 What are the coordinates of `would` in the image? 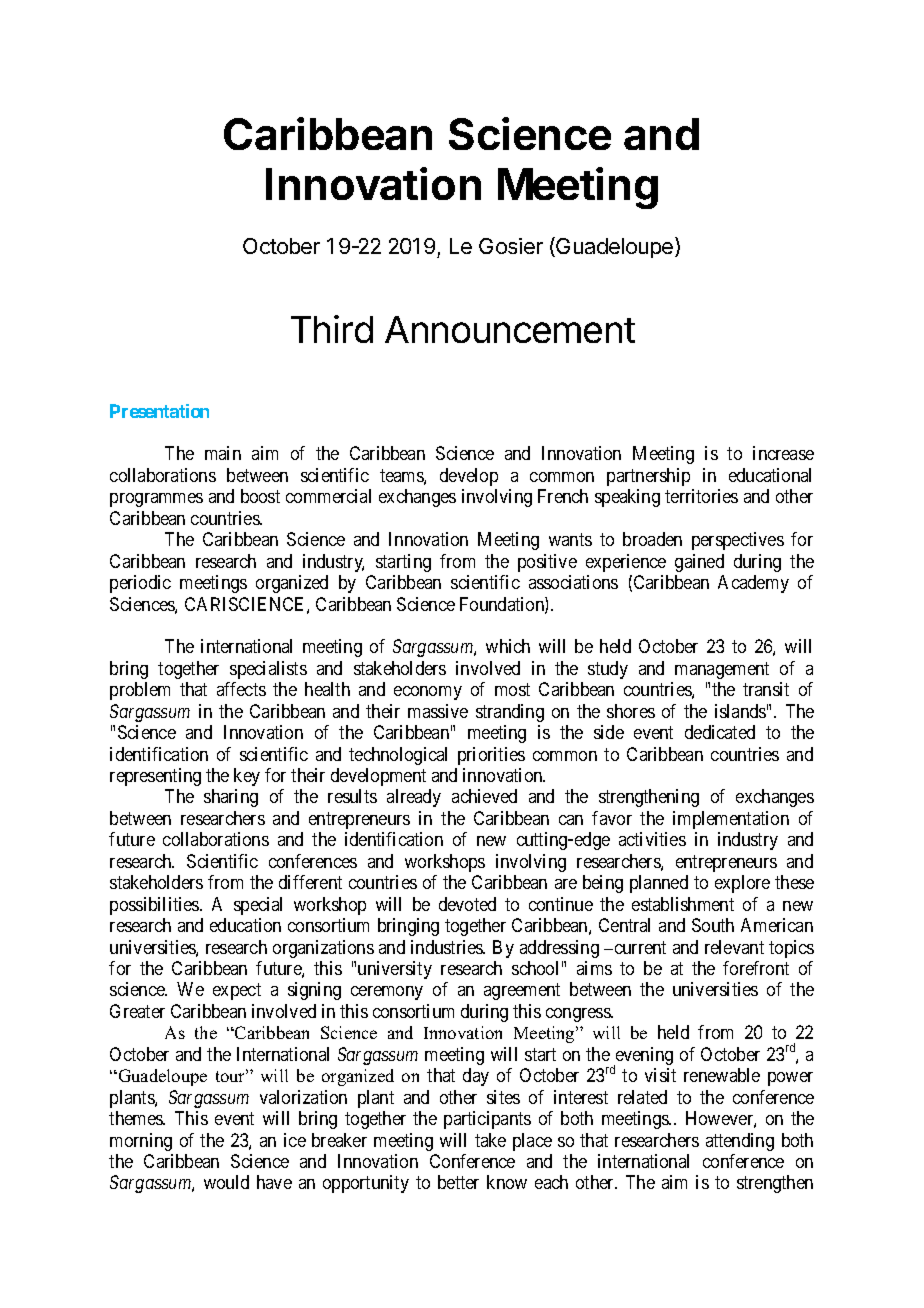 It's located at (226, 1182).
